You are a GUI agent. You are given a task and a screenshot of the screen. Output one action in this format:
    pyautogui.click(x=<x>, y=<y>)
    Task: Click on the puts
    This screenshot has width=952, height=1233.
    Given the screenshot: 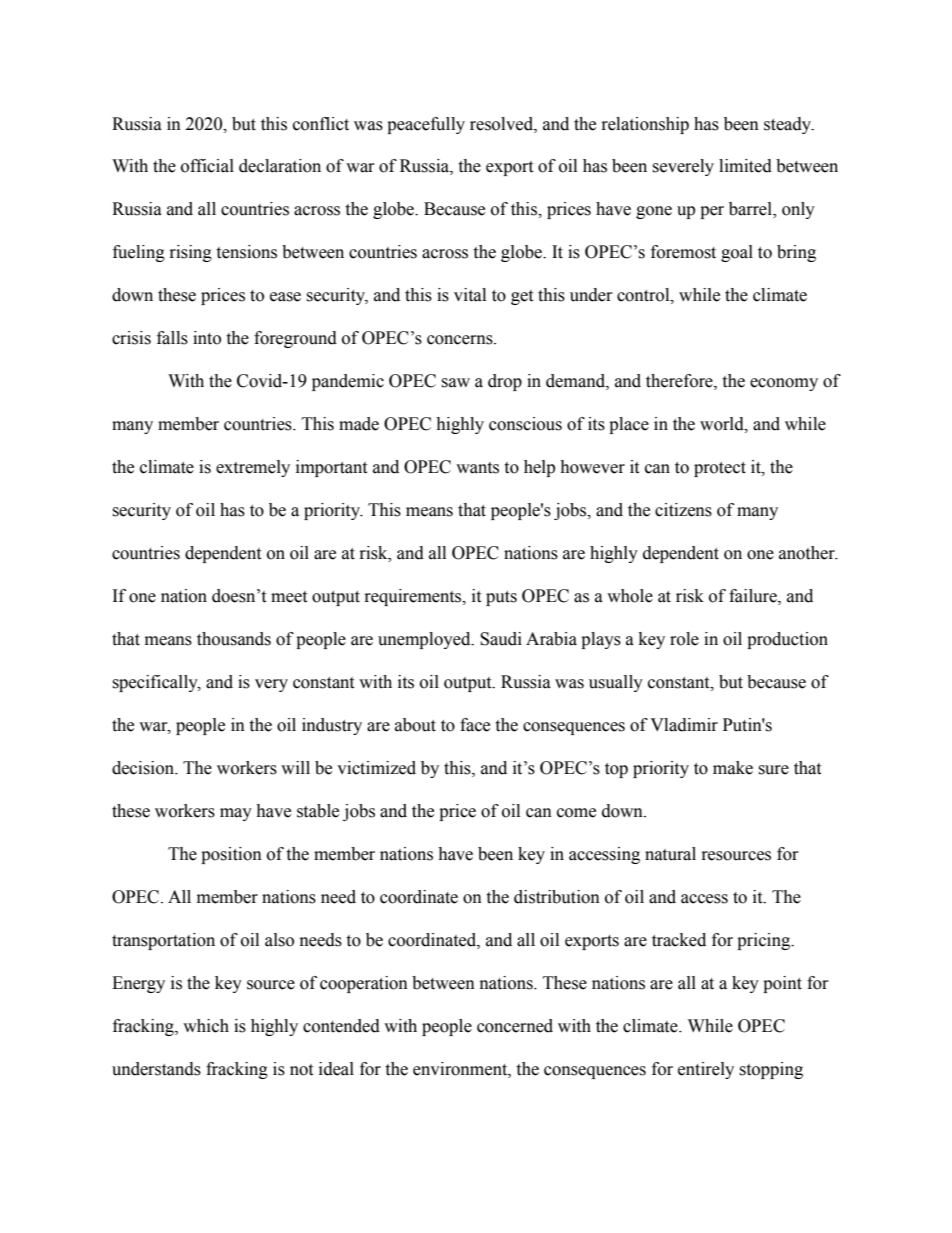 What is the action you would take?
    pyautogui.click(x=501, y=598)
